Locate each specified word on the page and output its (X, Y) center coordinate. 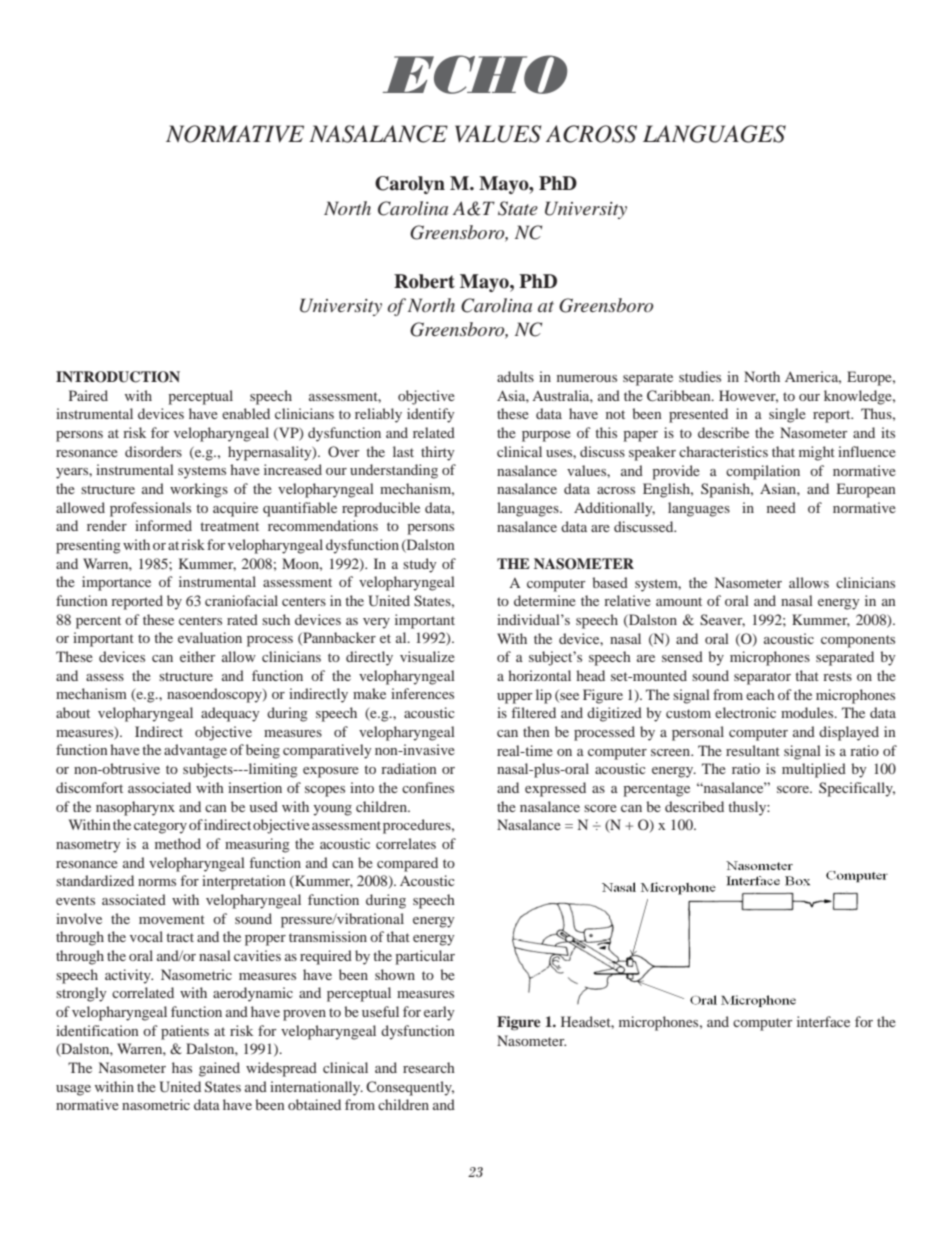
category (160, 827)
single (787, 415)
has (182, 1067)
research (429, 1067)
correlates (406, 843)
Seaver (722, 620)
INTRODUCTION (118, 377)
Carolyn (410, 185)
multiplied (814, 770)
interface (823, 1021)
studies (700, 376)
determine (545, 600)
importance (116, 583)
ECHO (475, 74)
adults (515, 376)
